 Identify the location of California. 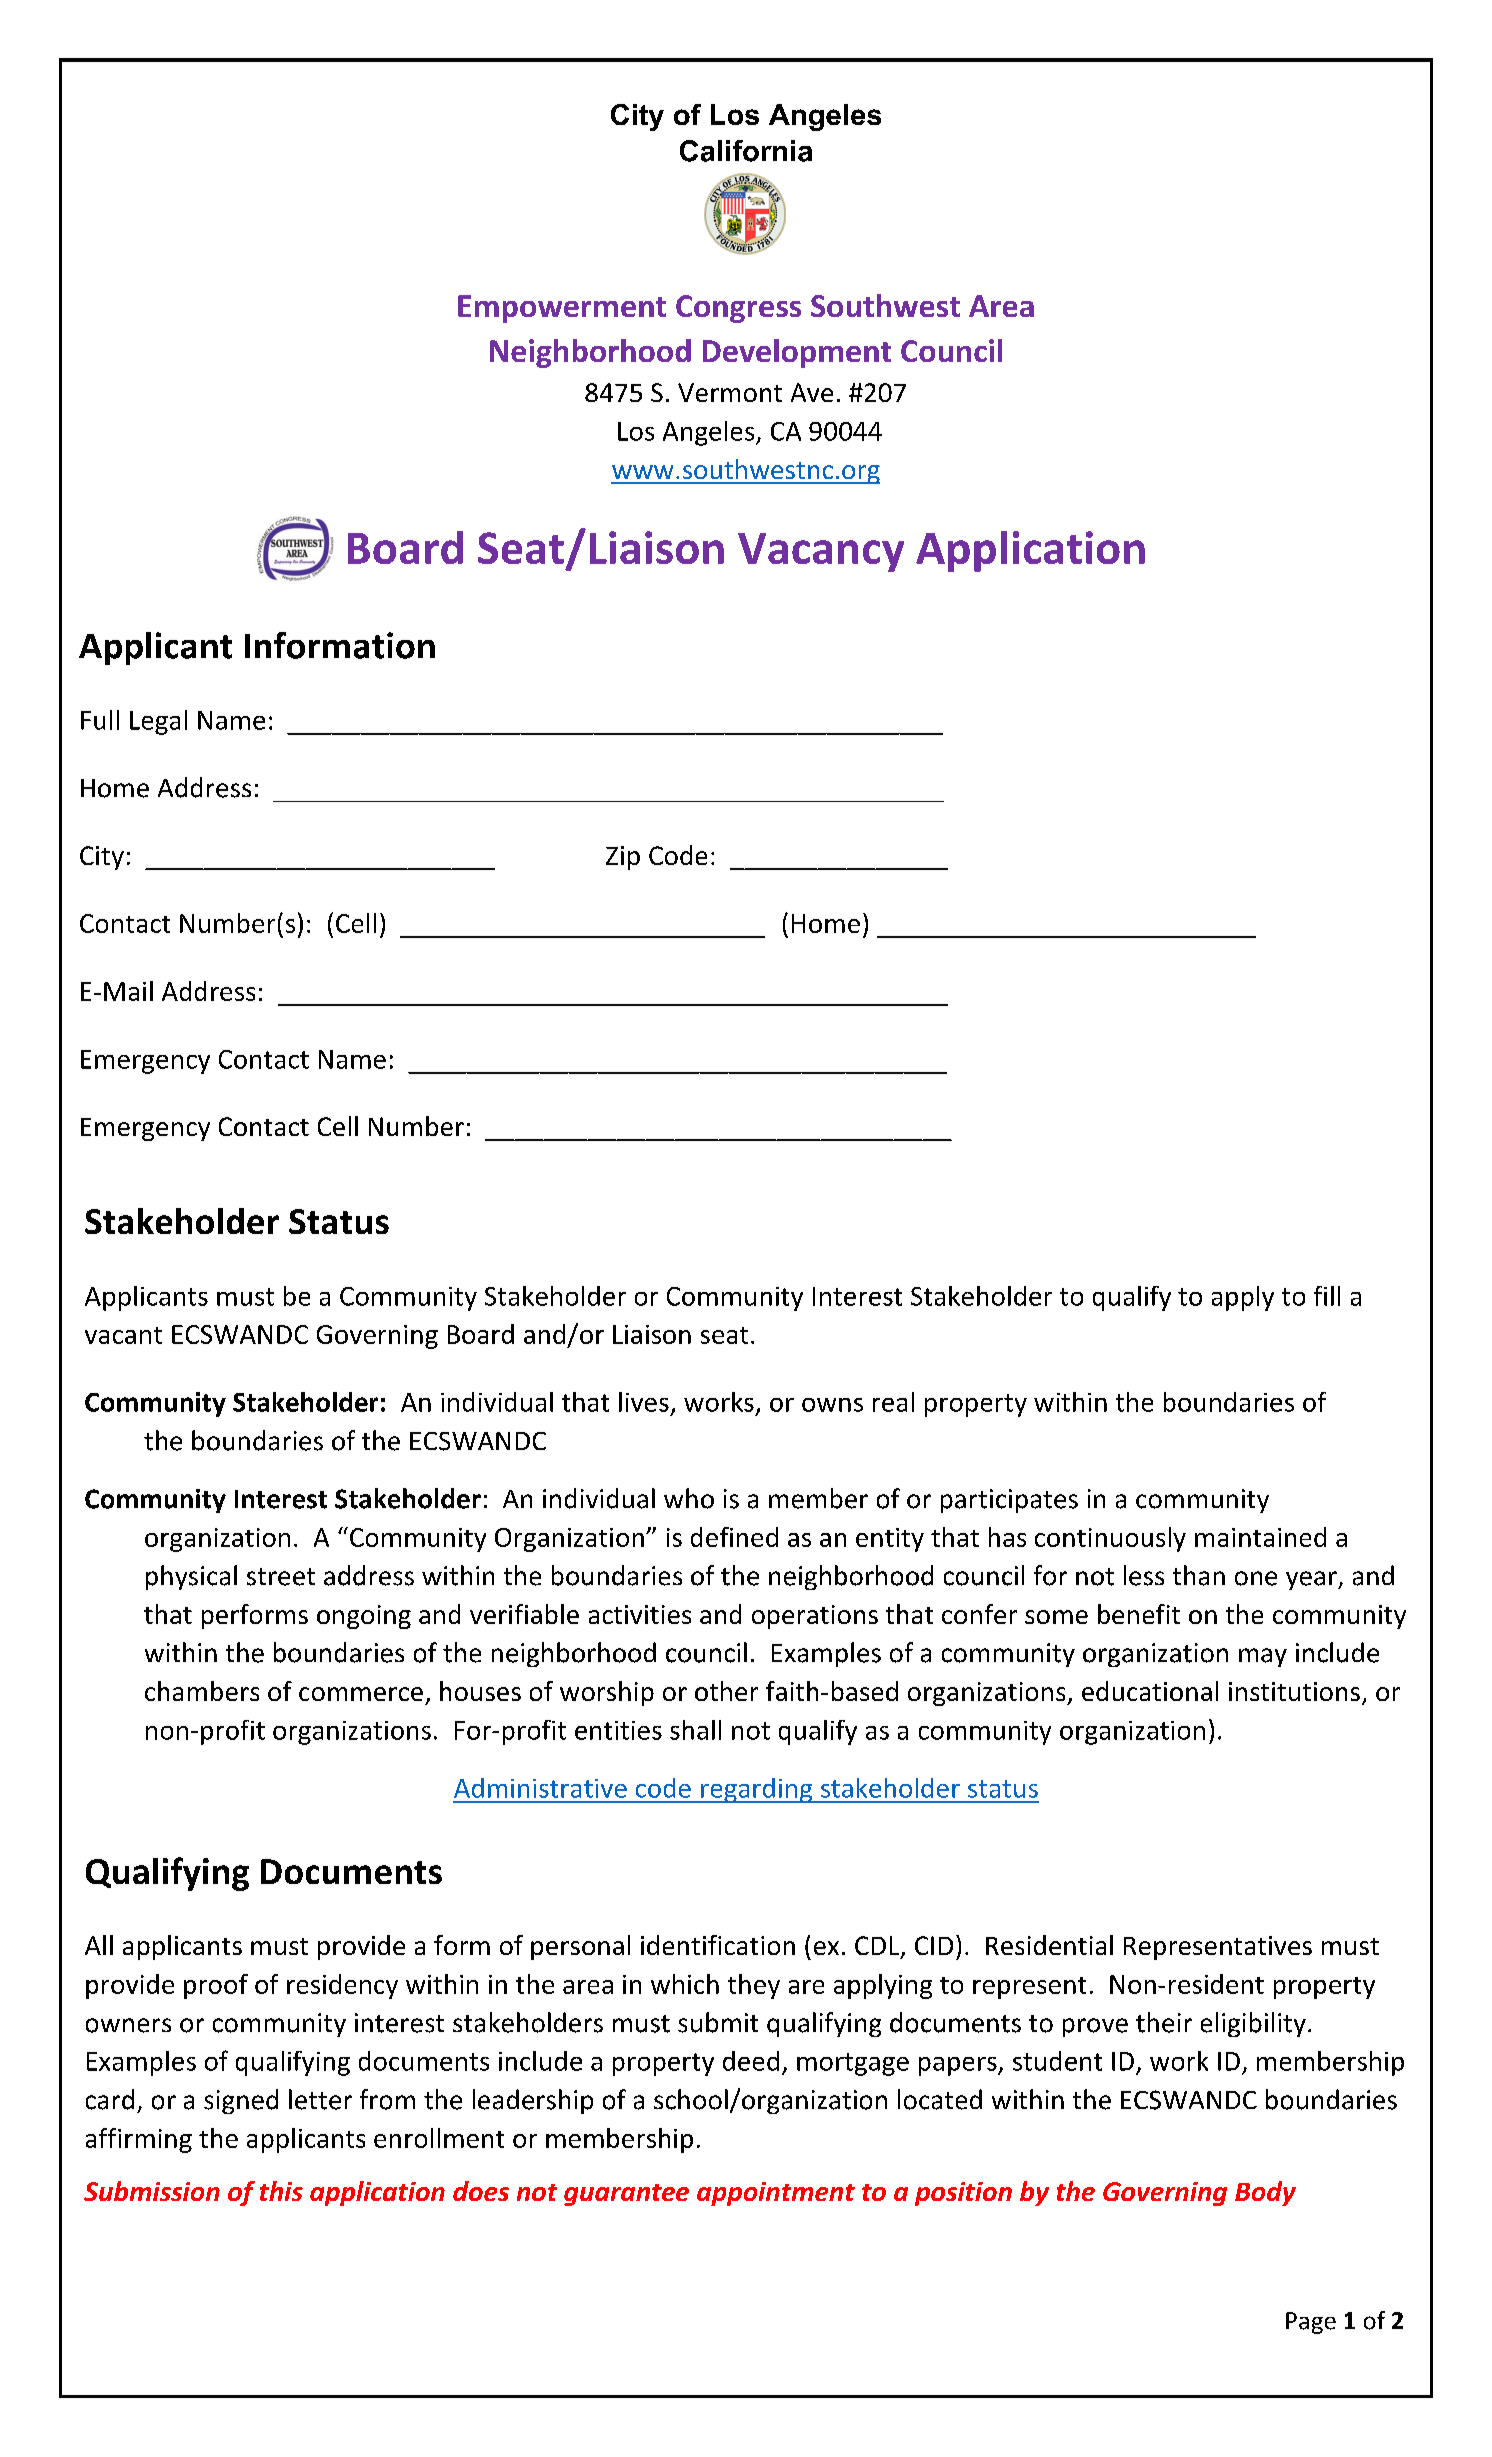
(746, 151).
